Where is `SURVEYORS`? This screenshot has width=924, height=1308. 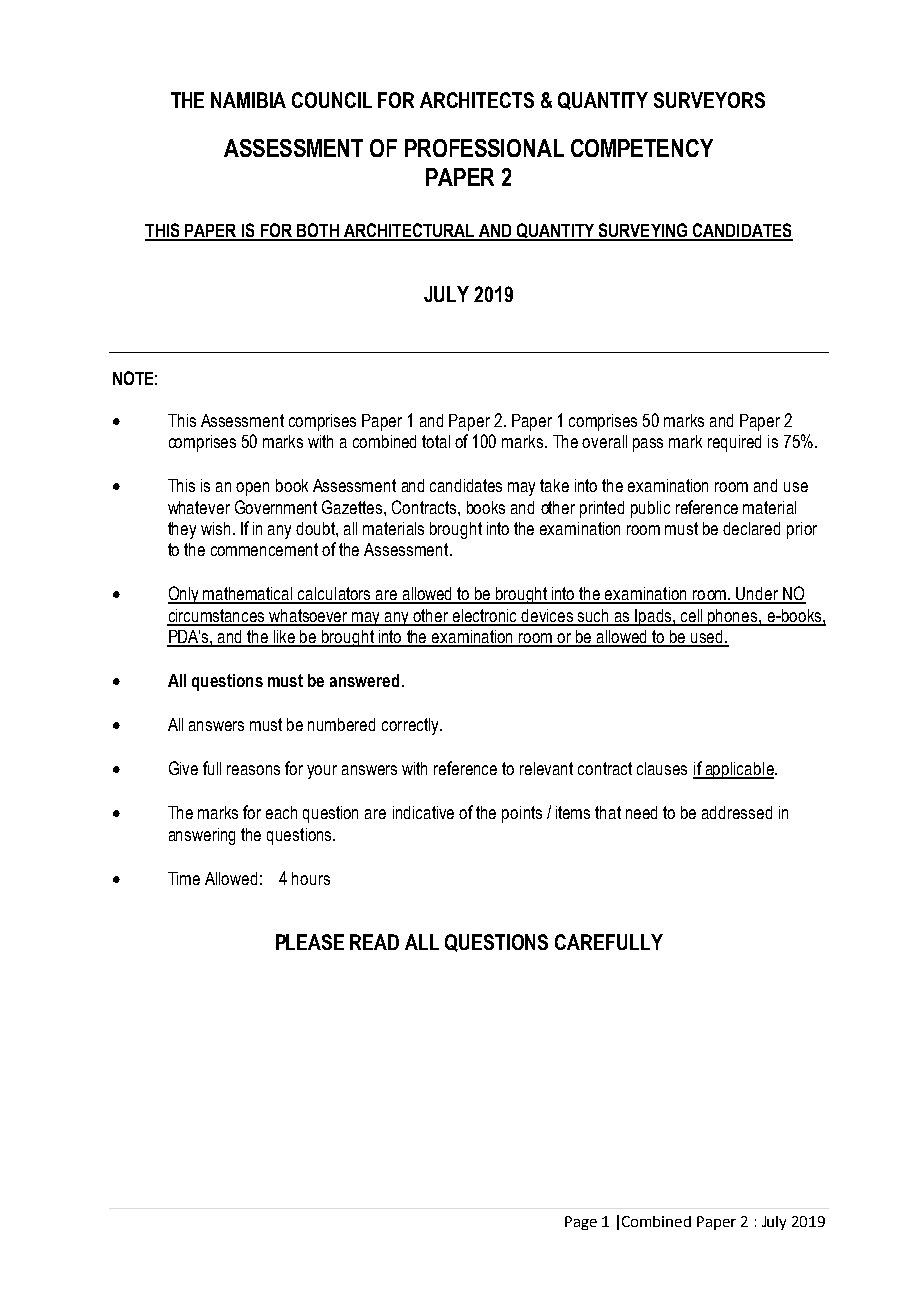 SURVEYORS is located at coordinates (709, 100).
